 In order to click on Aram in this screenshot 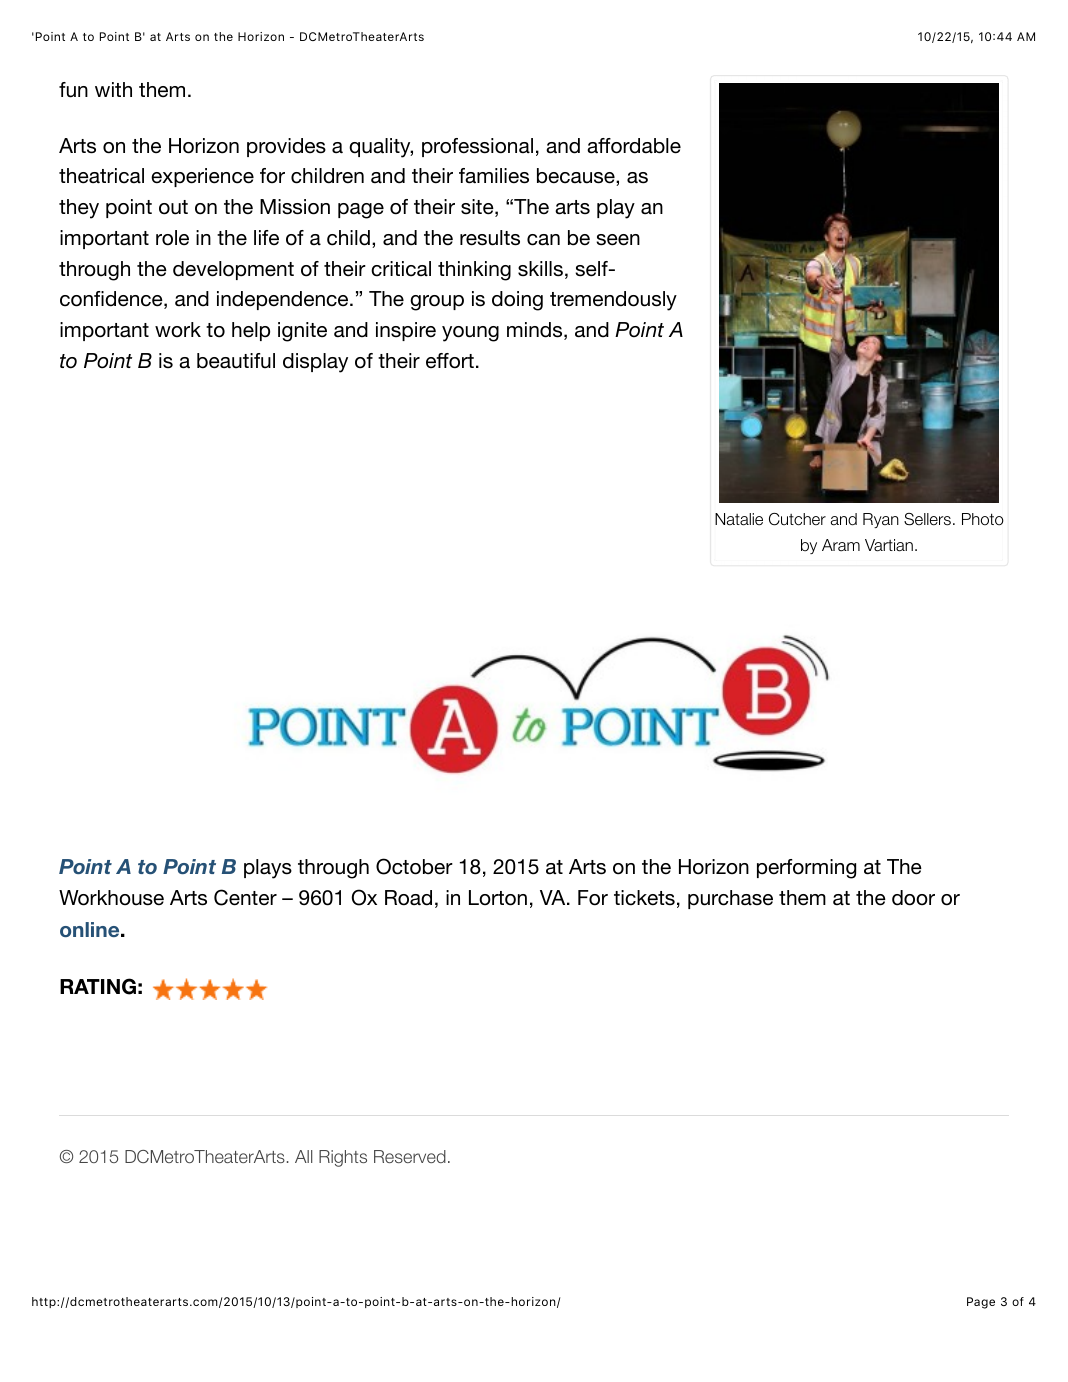, I will do `click(841, 545)`.
